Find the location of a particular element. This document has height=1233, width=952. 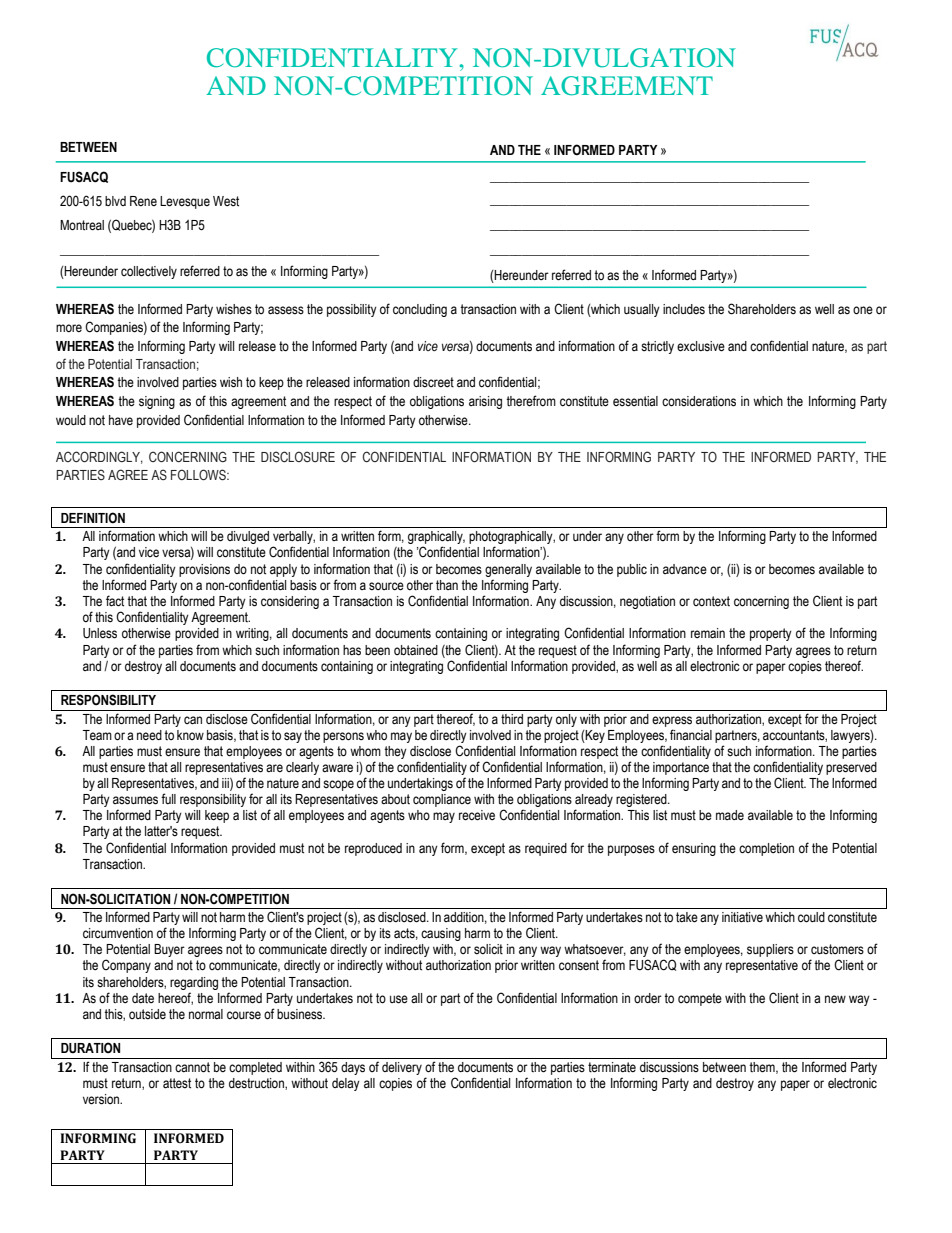

concluding is located at coordinates (420, 310).
